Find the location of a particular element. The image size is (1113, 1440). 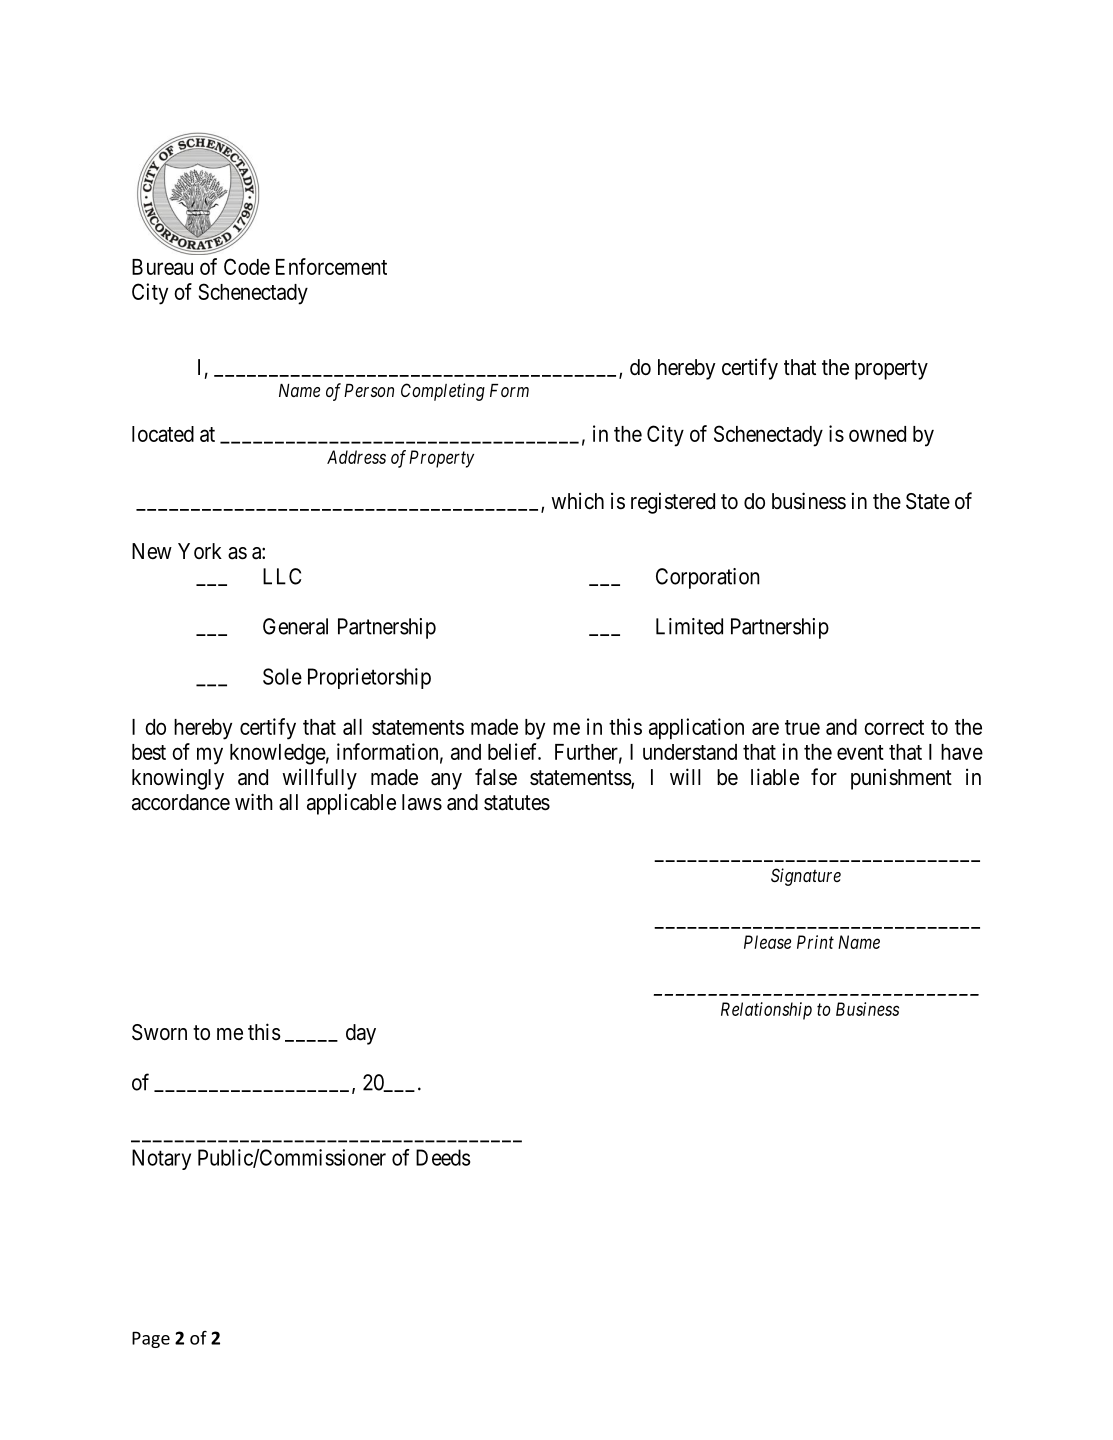

Notary is located at coordinates (161, 1159).
